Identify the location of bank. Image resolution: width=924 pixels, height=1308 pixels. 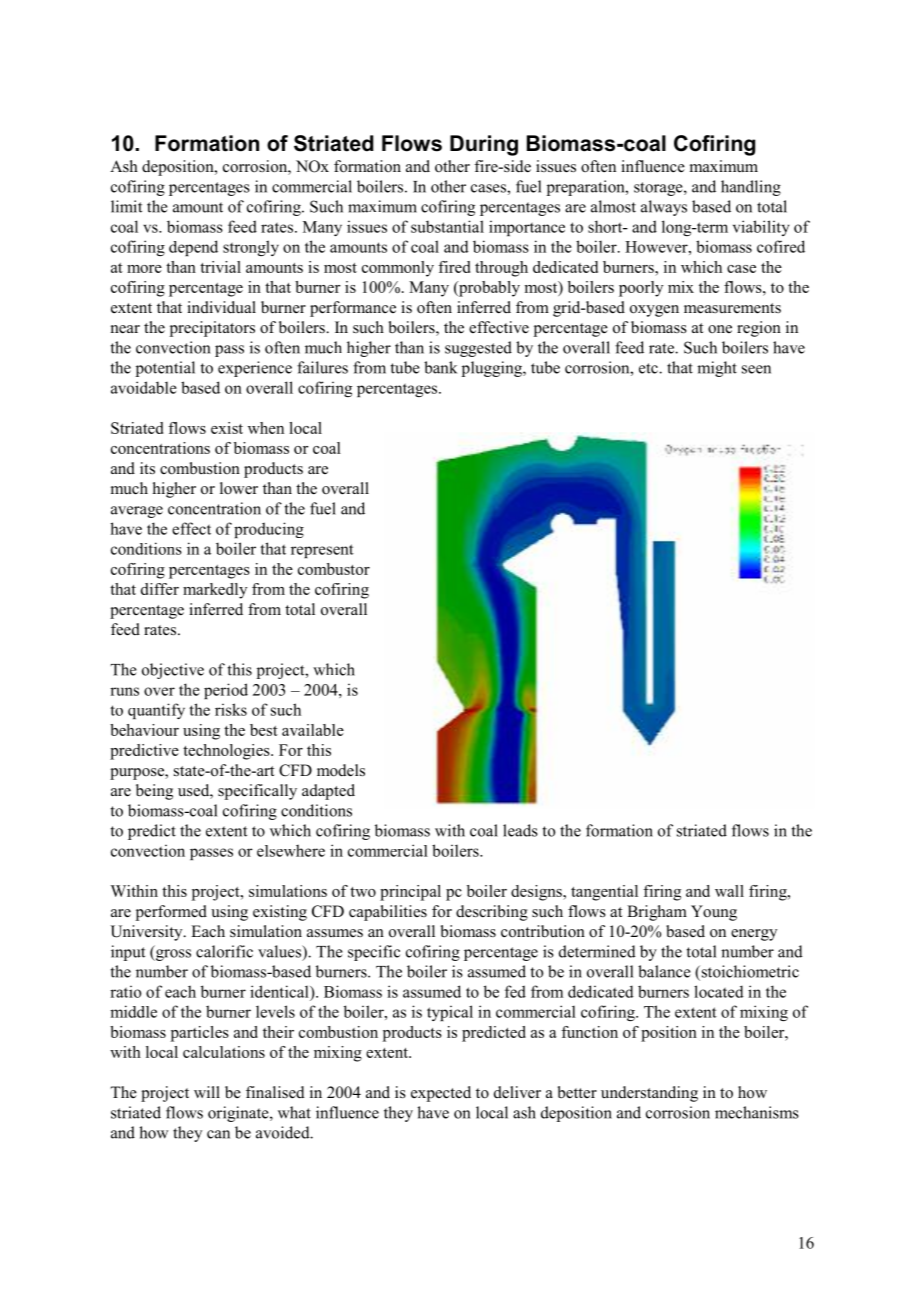
(440, 367).
